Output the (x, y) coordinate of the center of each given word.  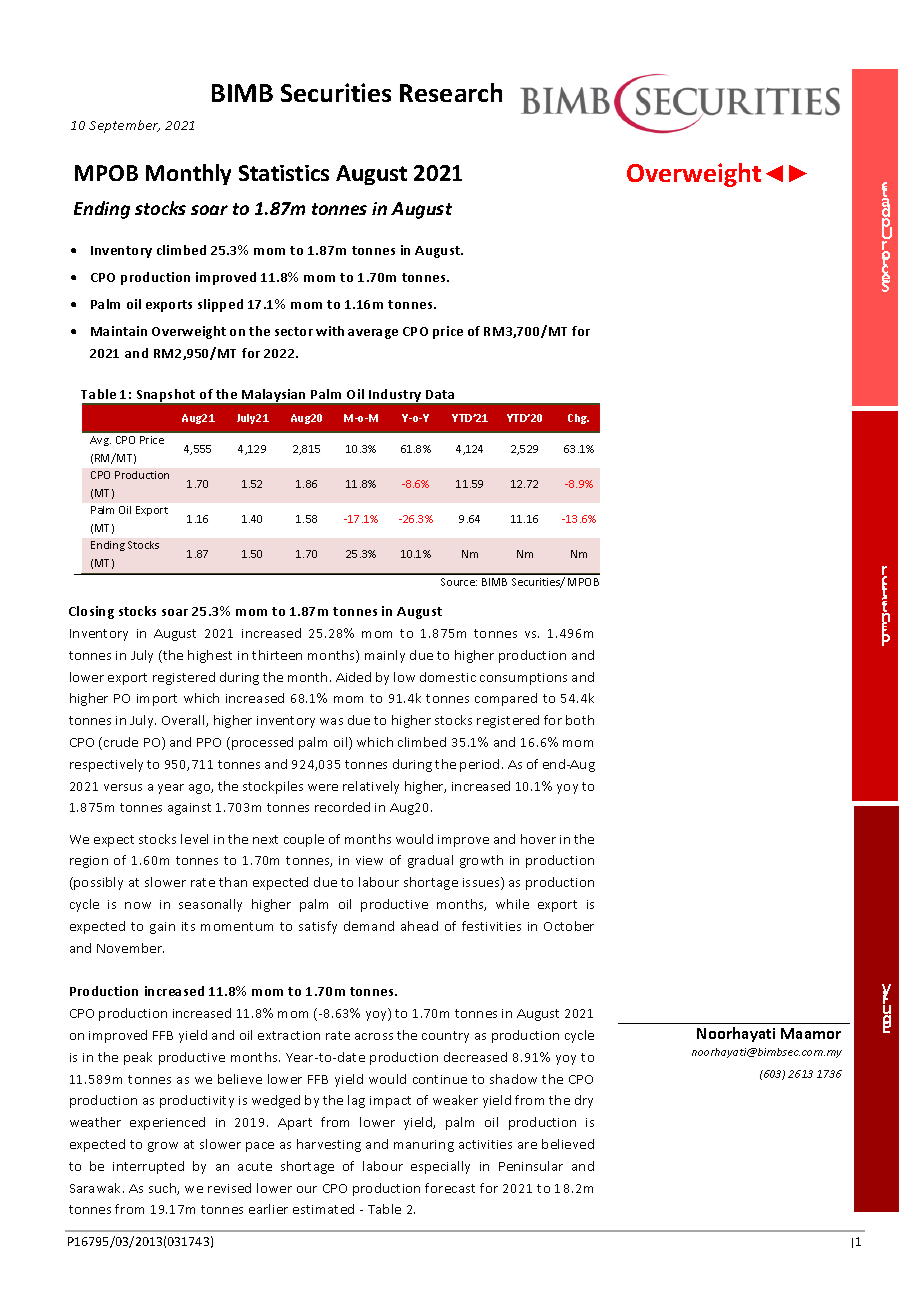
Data (440, 394)
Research (451, 92)
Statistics (284, 173)
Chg (578, 419)
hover (538, 839)
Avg (100, 441)
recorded (342, 807)
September (124, 126)
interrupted (148, 1167)
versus (123, 787)
